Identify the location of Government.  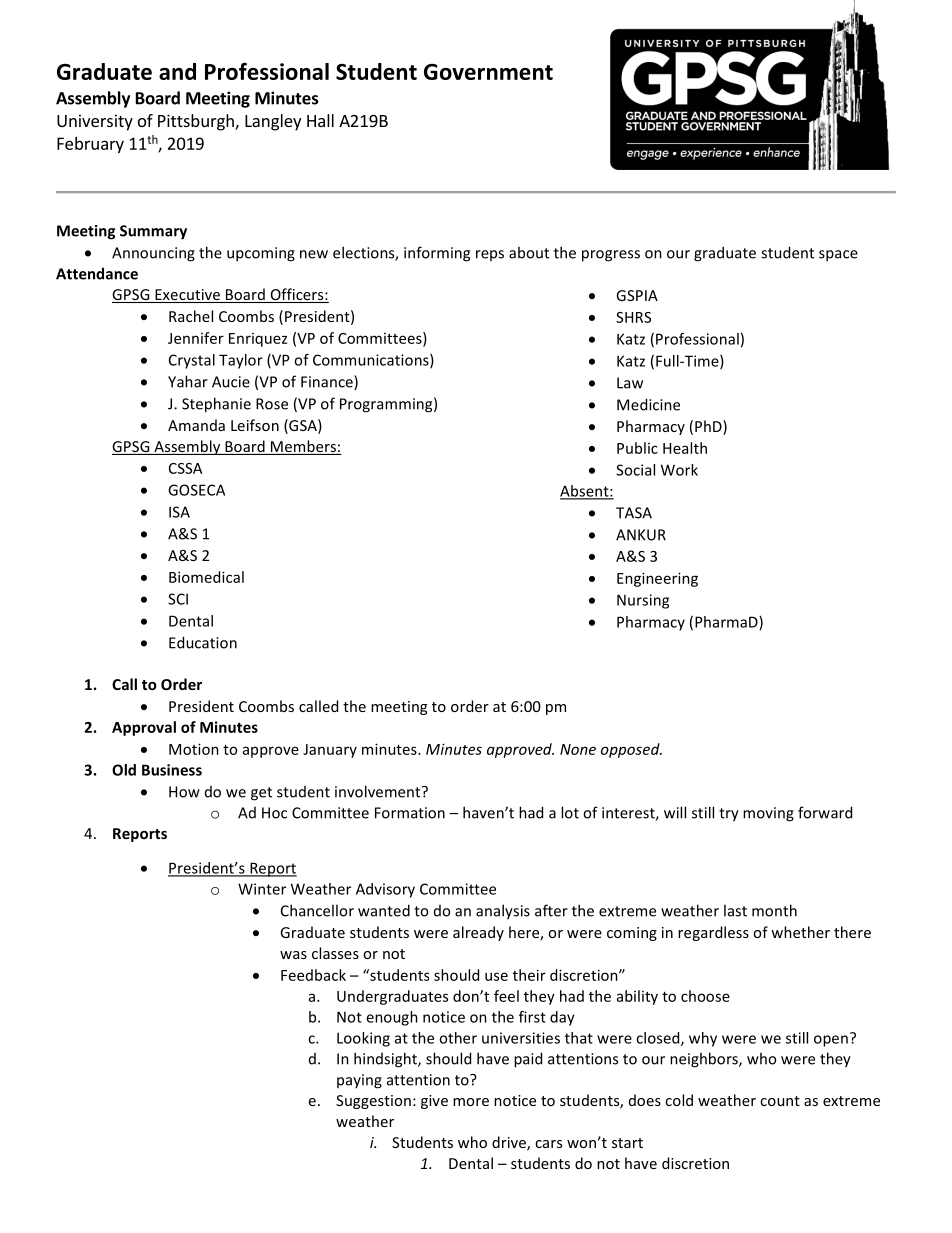
(488, 72).
